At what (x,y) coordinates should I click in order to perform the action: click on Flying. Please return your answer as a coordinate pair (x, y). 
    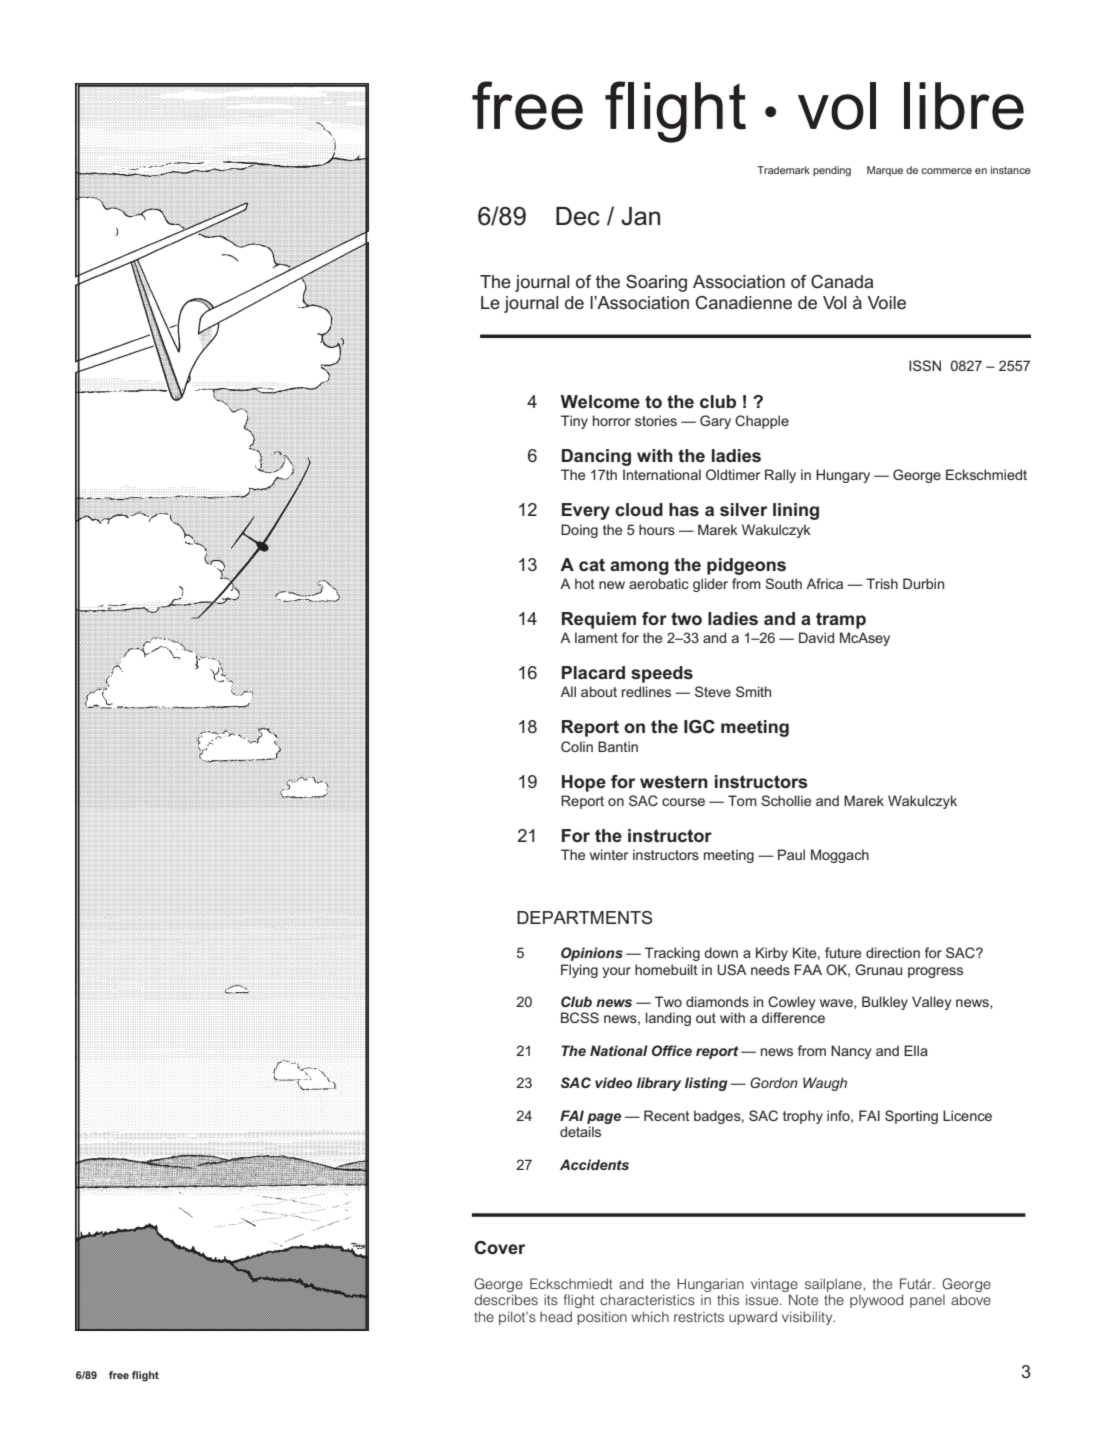
    Looking at the image, I should click on (579, 971).
